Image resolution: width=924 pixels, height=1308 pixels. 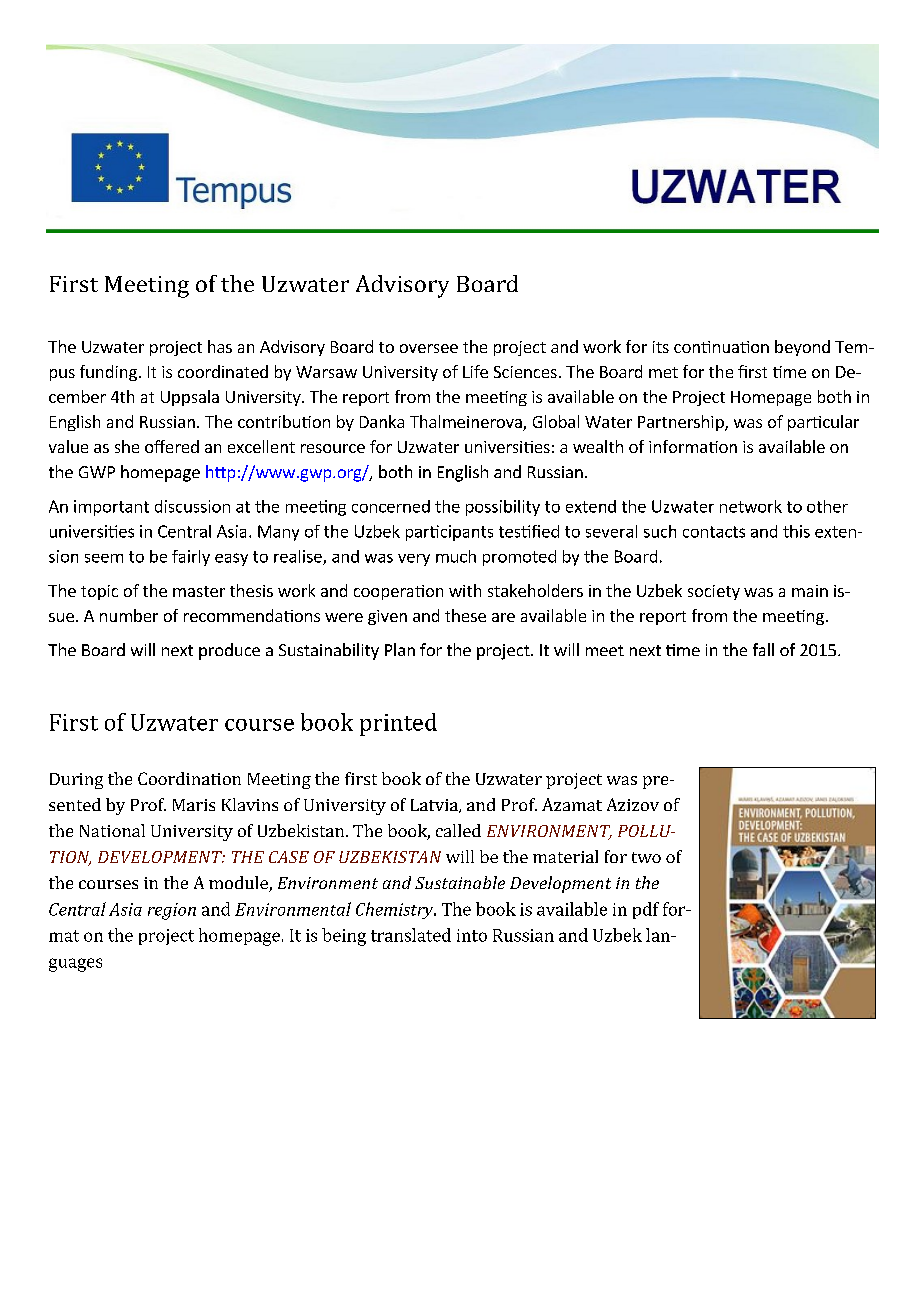 What do you see at coordinates (472, 935) in the document?
I see `into` at bounding box center [472, 935].
